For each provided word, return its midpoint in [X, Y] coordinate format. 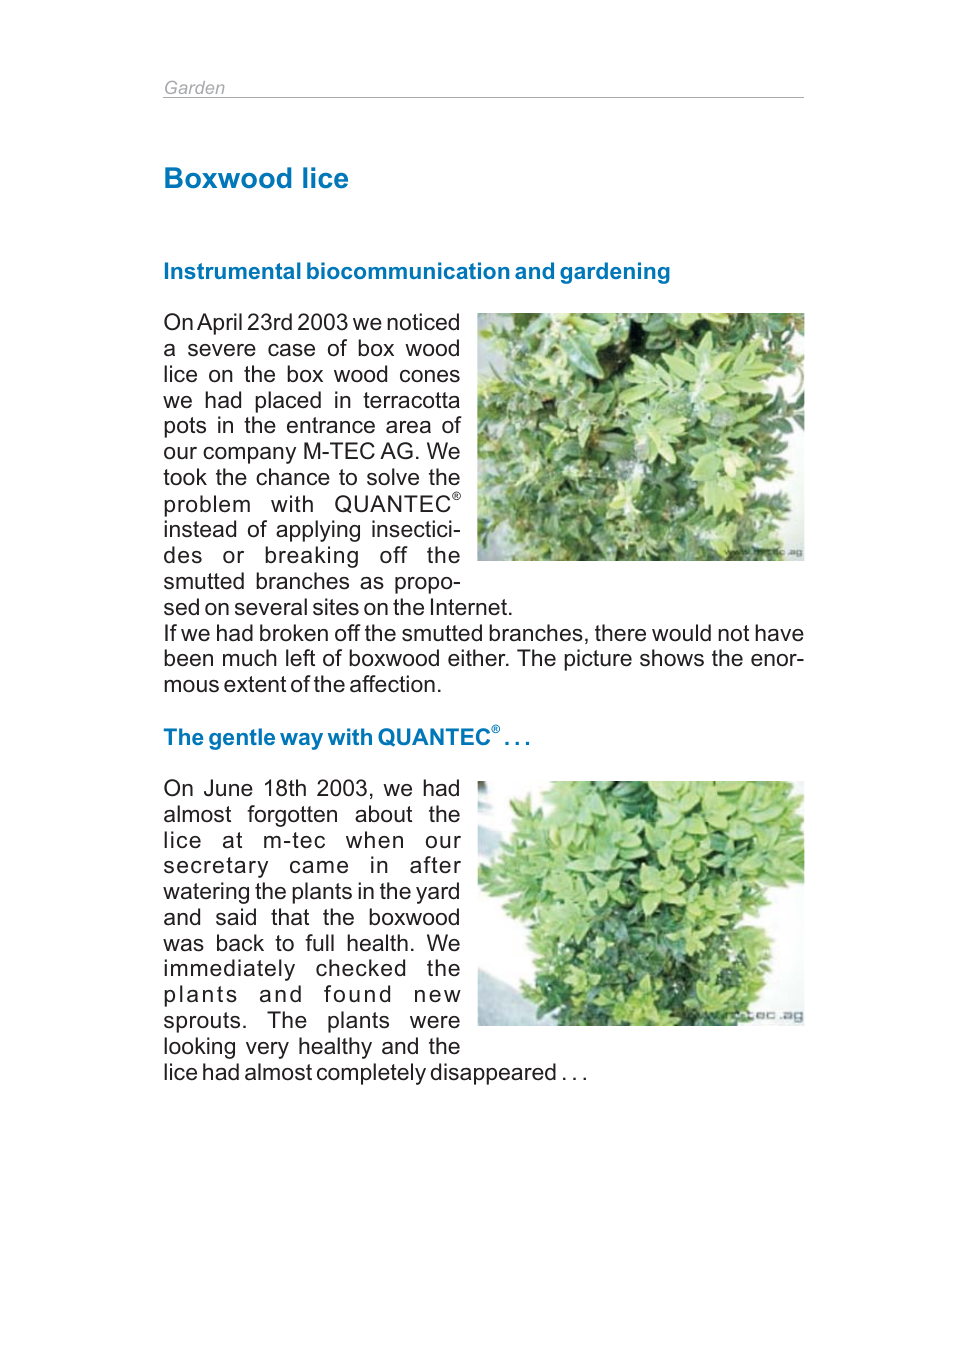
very [267, 1050]
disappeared [493, 1074]
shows [672, 658]
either [478, 658]
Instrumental [233, 270]
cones [430, 376]
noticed [423, 322]
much [250, 658]
